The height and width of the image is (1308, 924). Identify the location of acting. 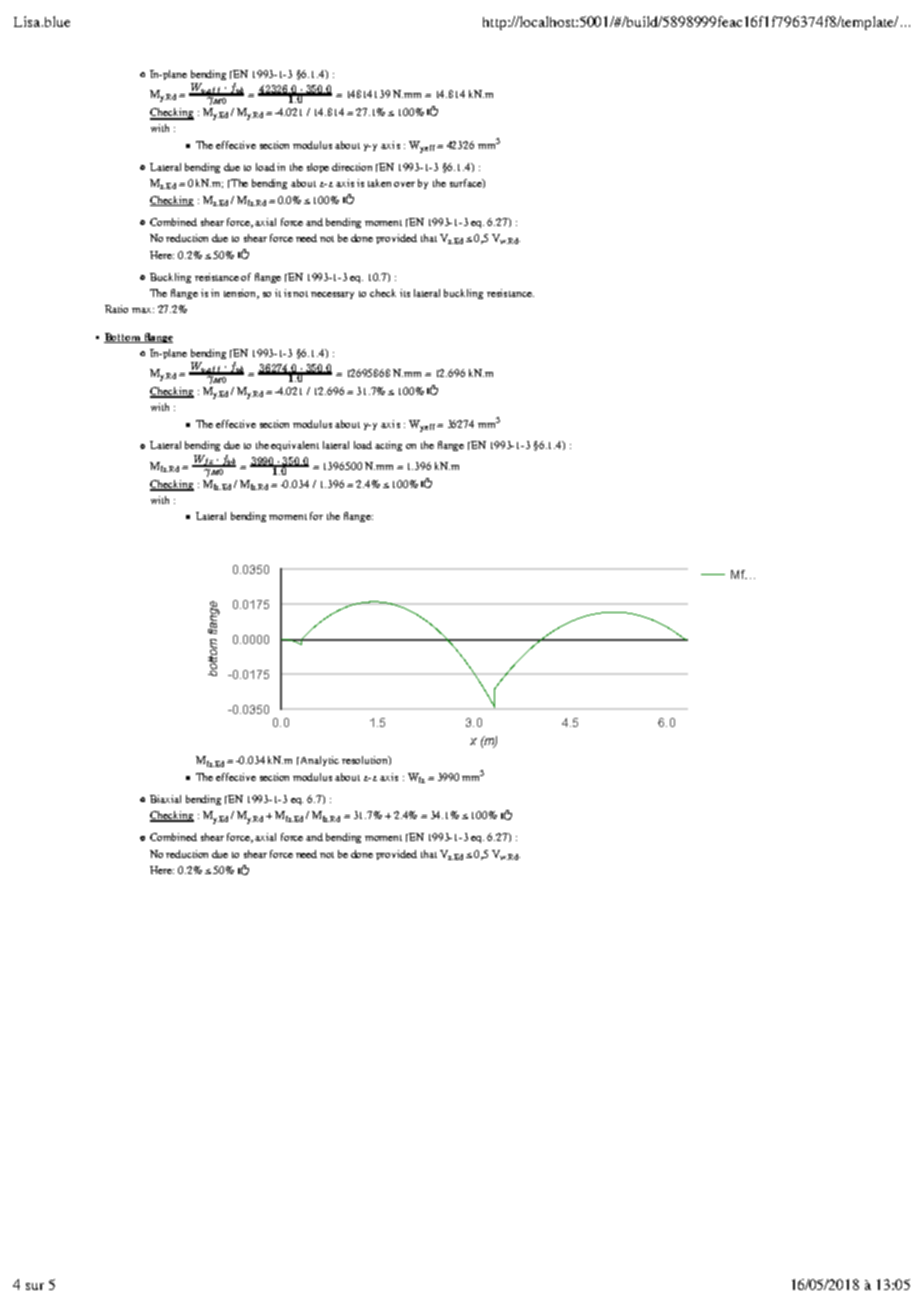
(388, 446).
